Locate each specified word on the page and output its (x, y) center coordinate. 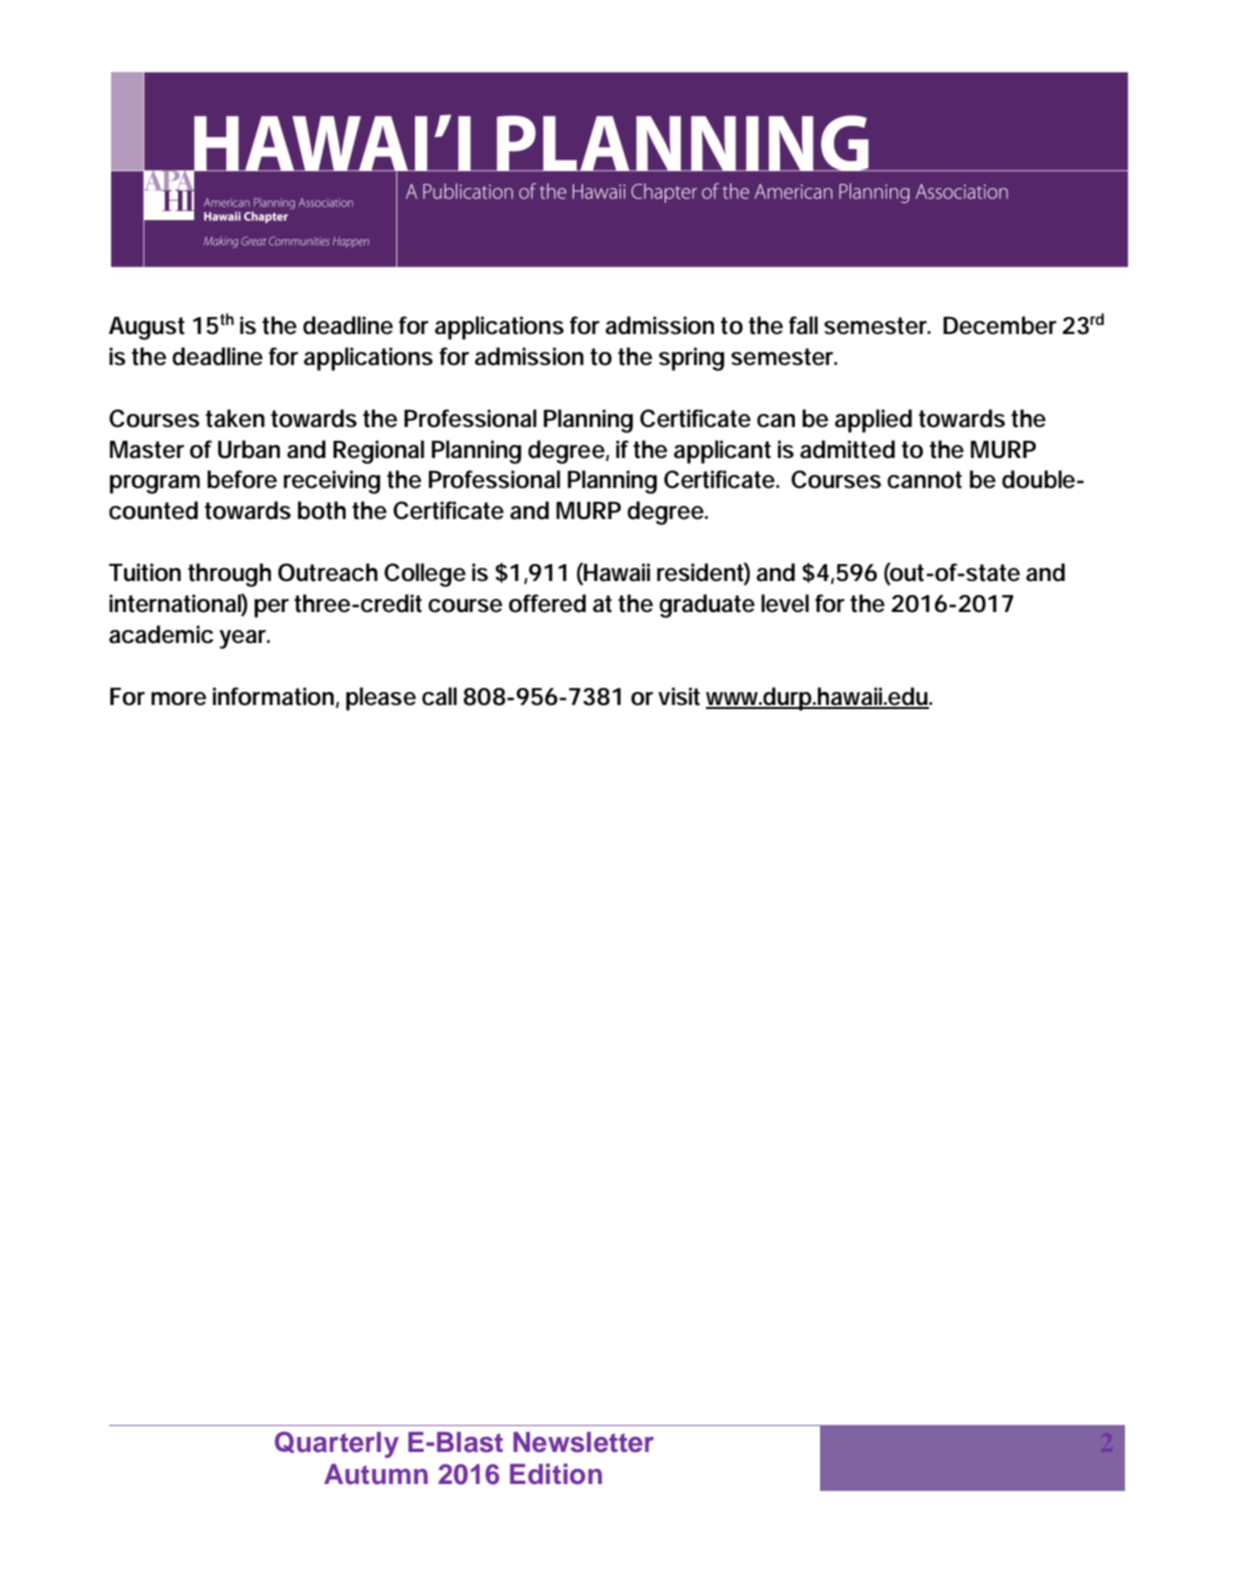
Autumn (376, 1474)
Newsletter (583, 1442)
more (178, 699)
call (439, 696)
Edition (556, 1474)
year (244, 639)
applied (873, 421)
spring (691, 359)
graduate (707, 606)
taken (235, 418)
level (785, 603)
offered (547, 603)
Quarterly (337, 1444)
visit (679, 696)
